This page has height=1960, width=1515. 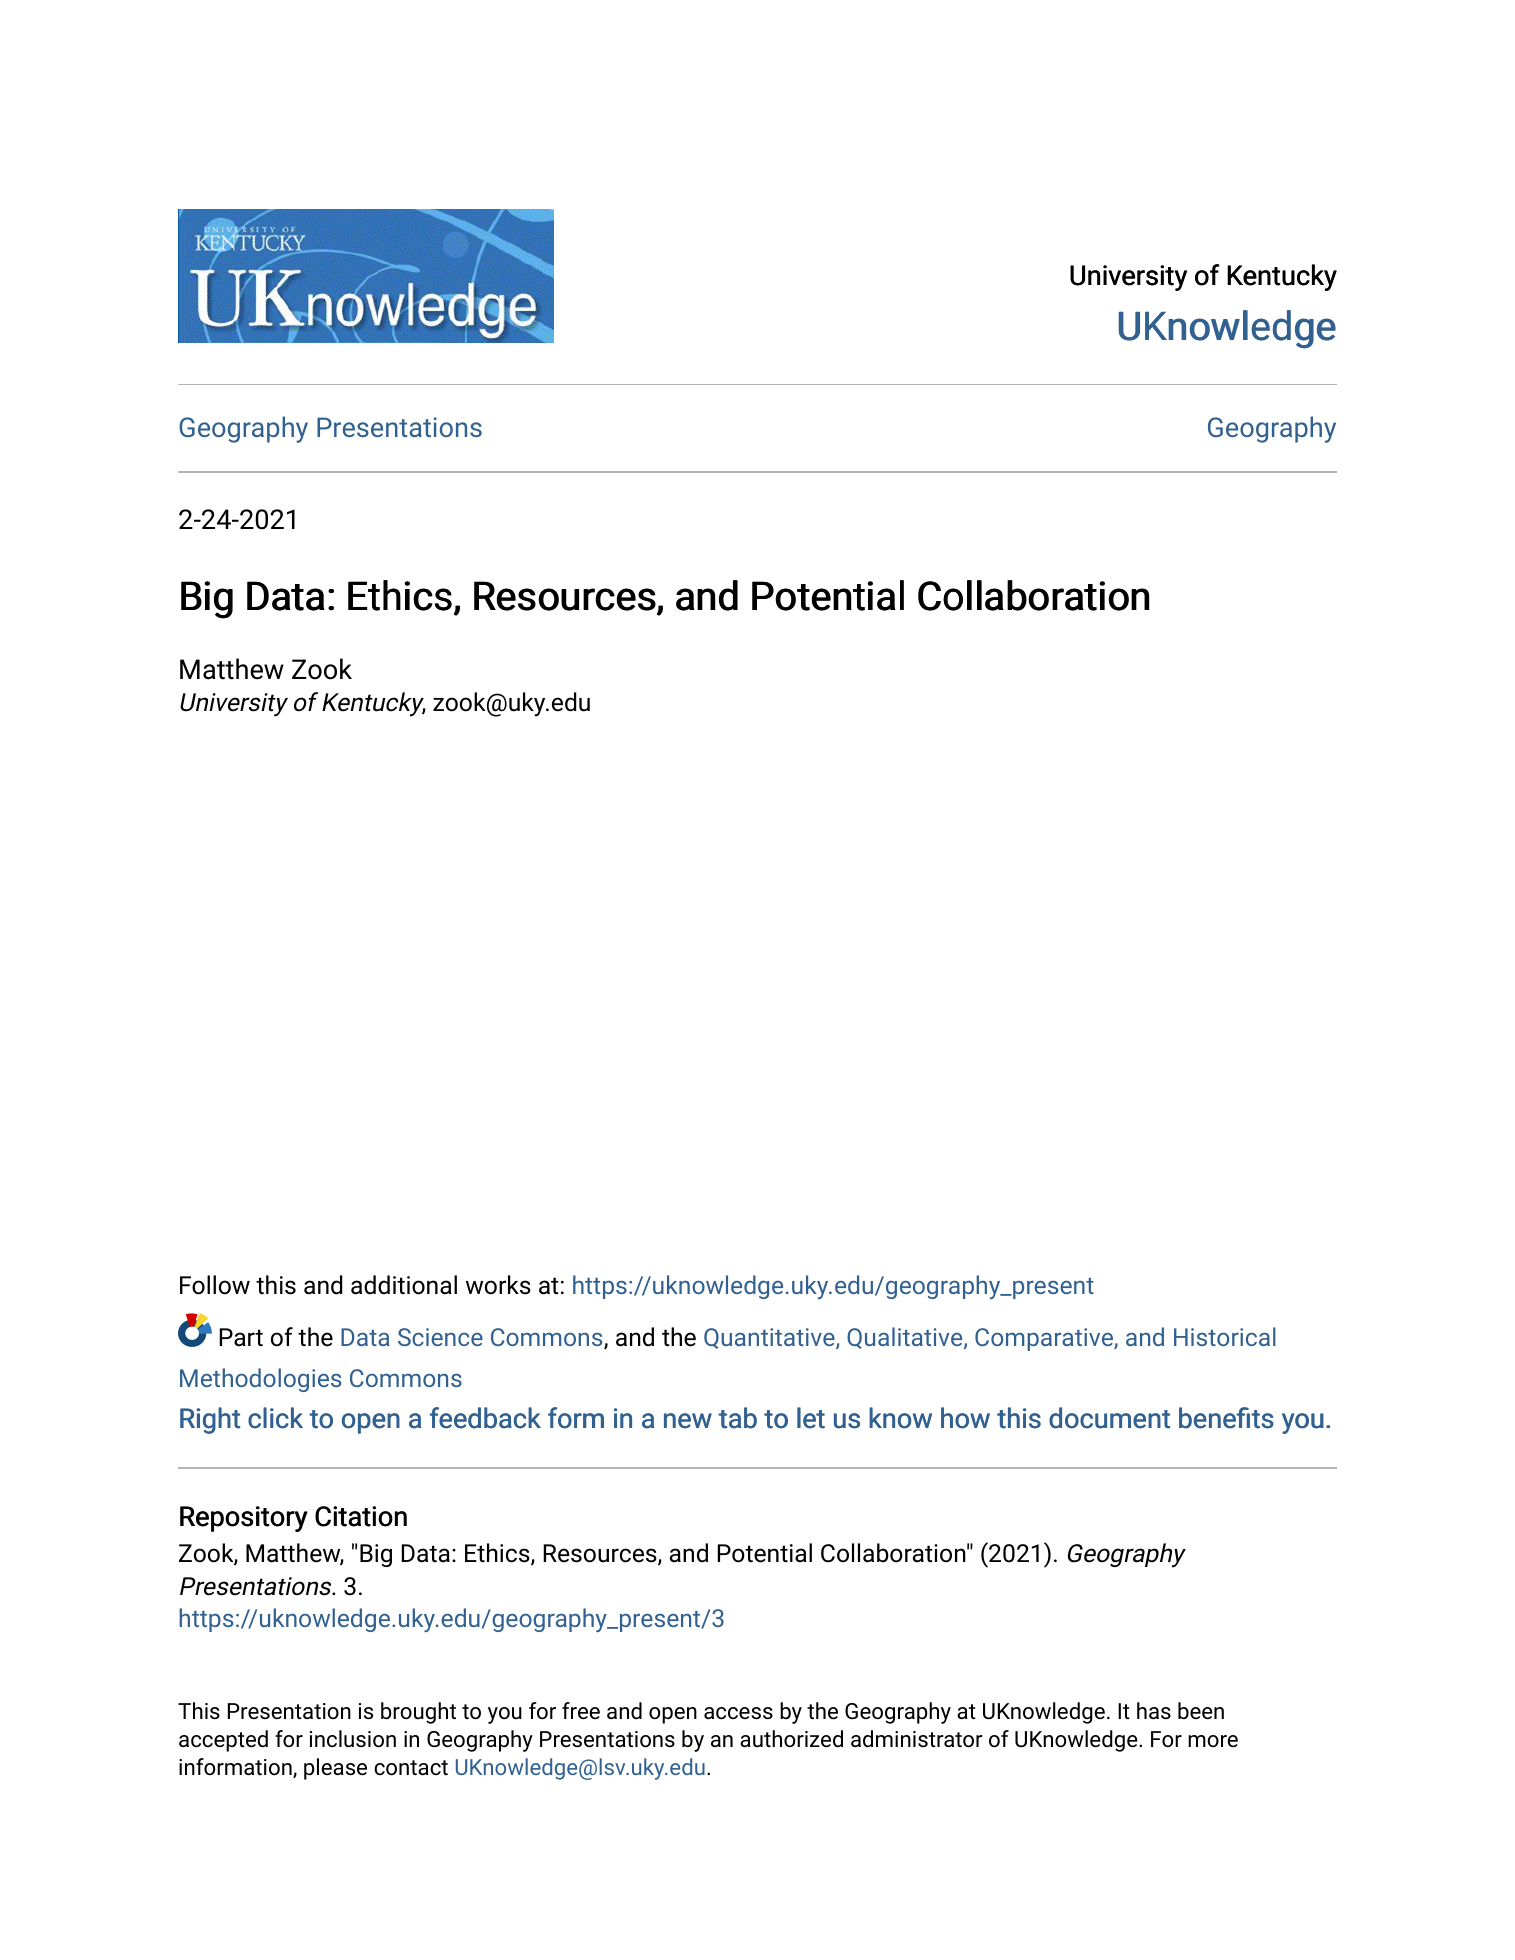 I want to click on please, so click(x=335, y=1769).
